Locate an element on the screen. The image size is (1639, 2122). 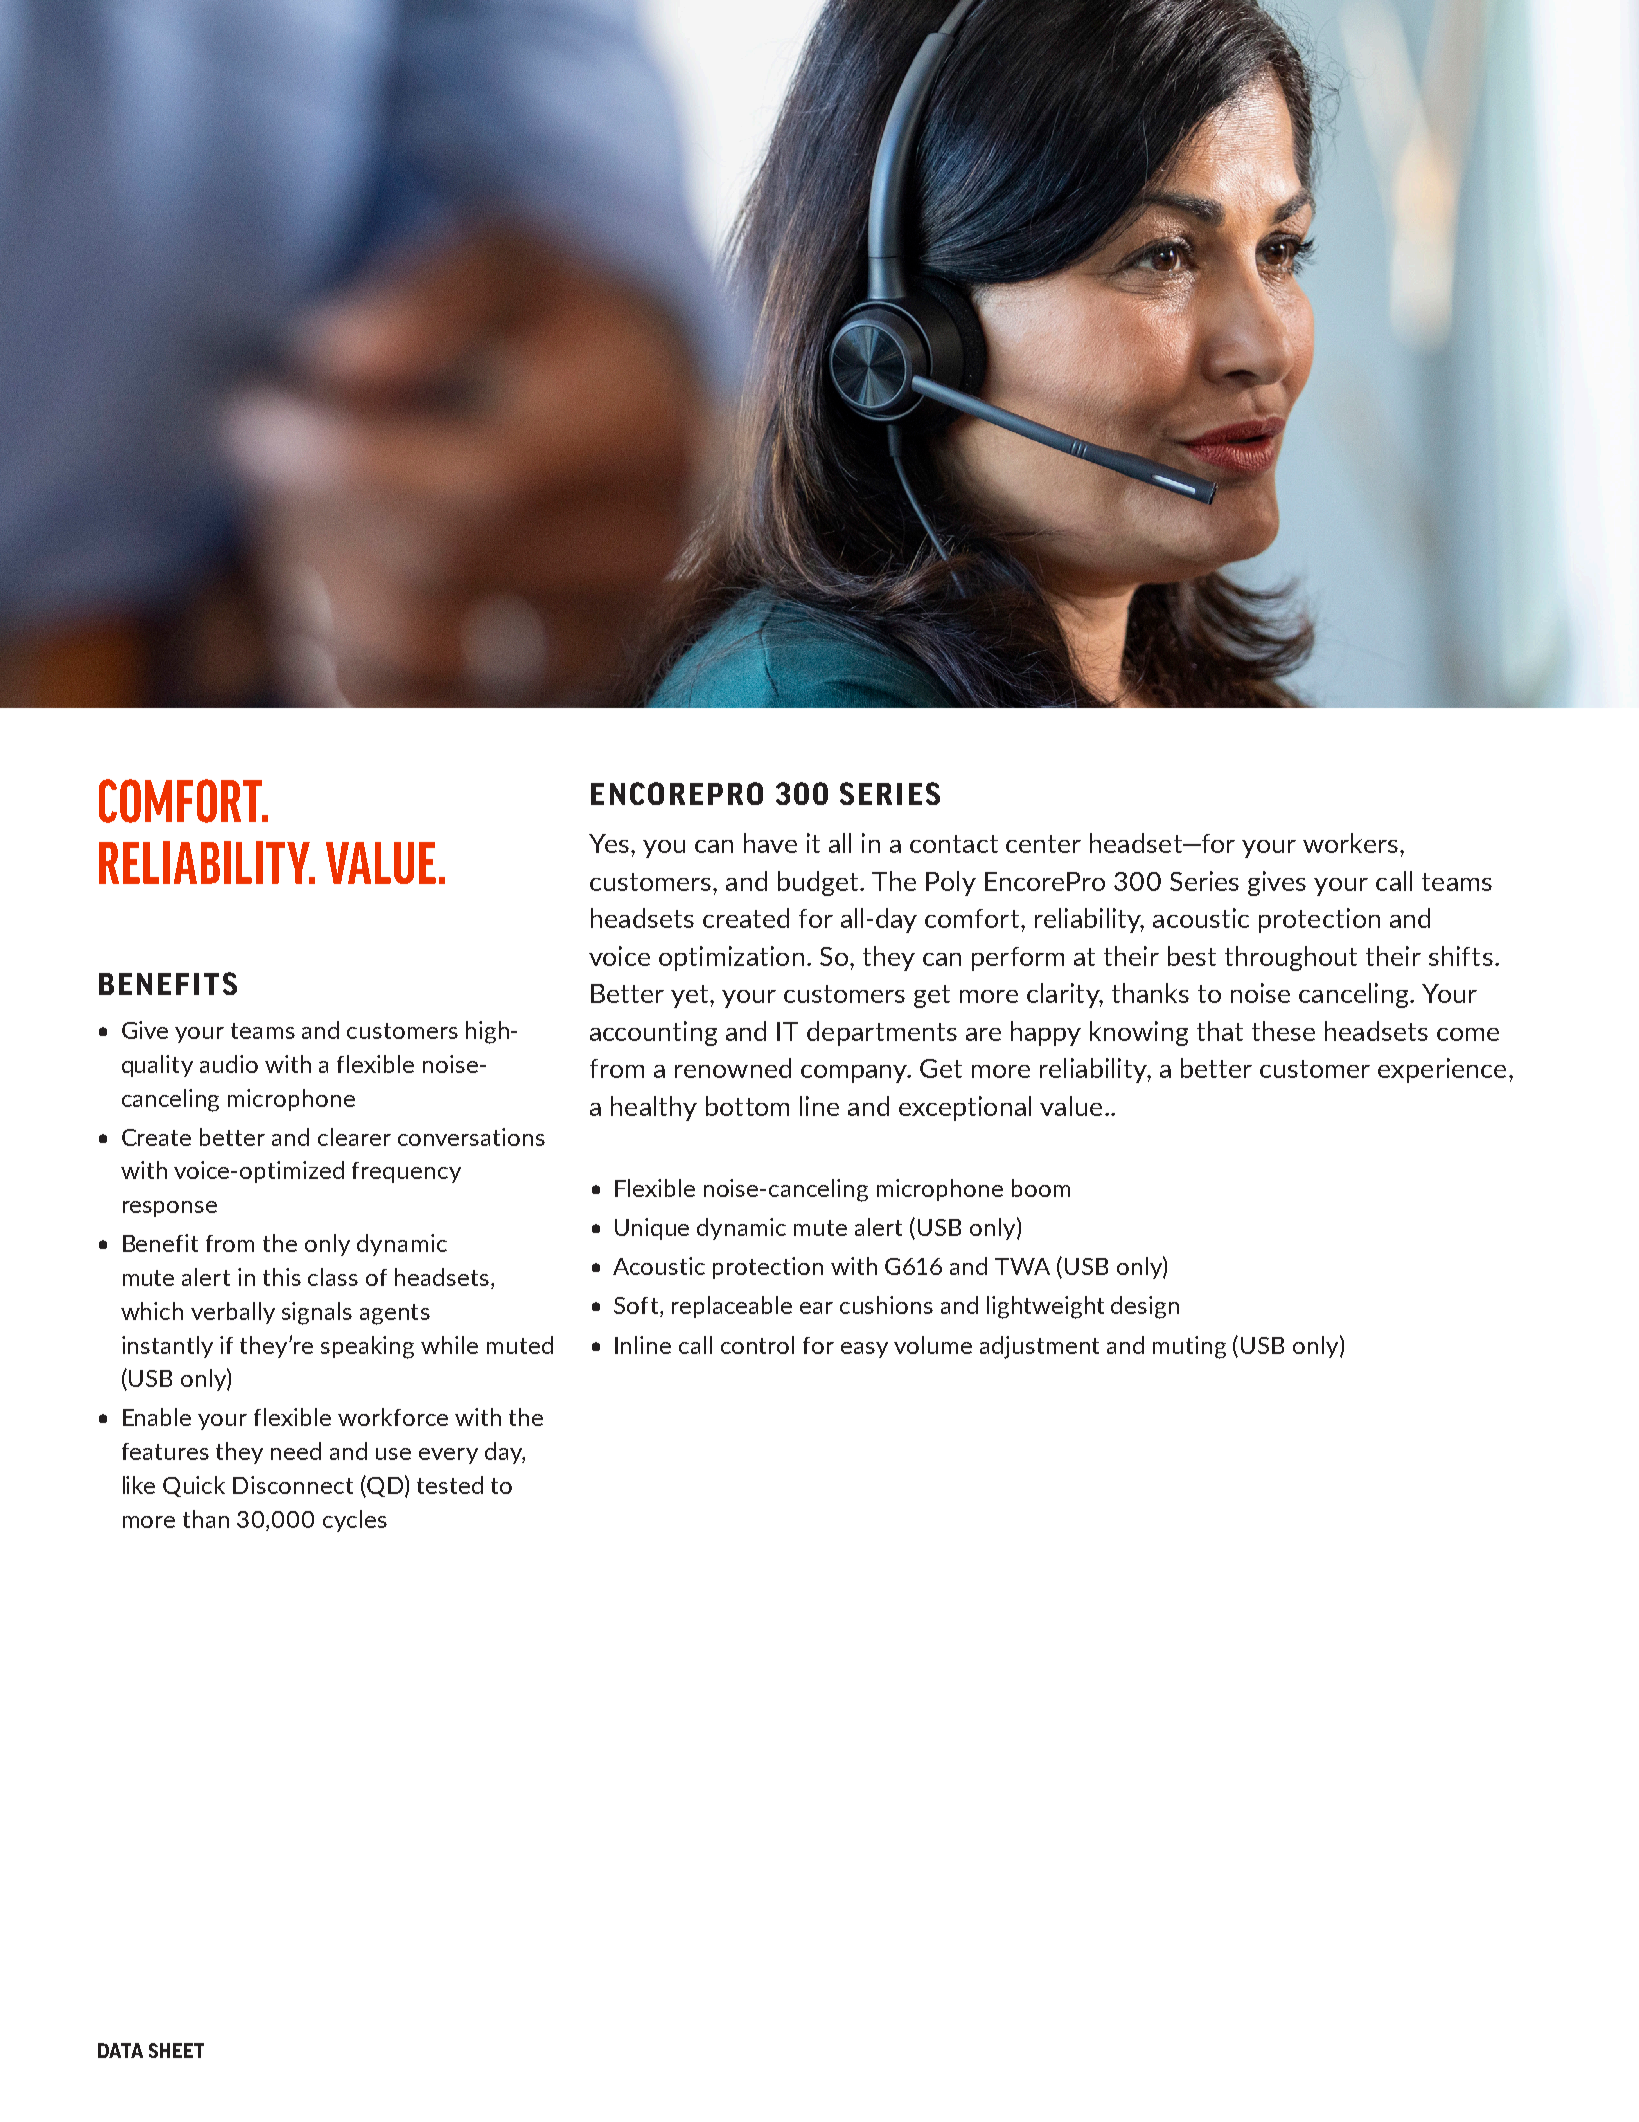
workers is located at coordinates (1350, 843).
